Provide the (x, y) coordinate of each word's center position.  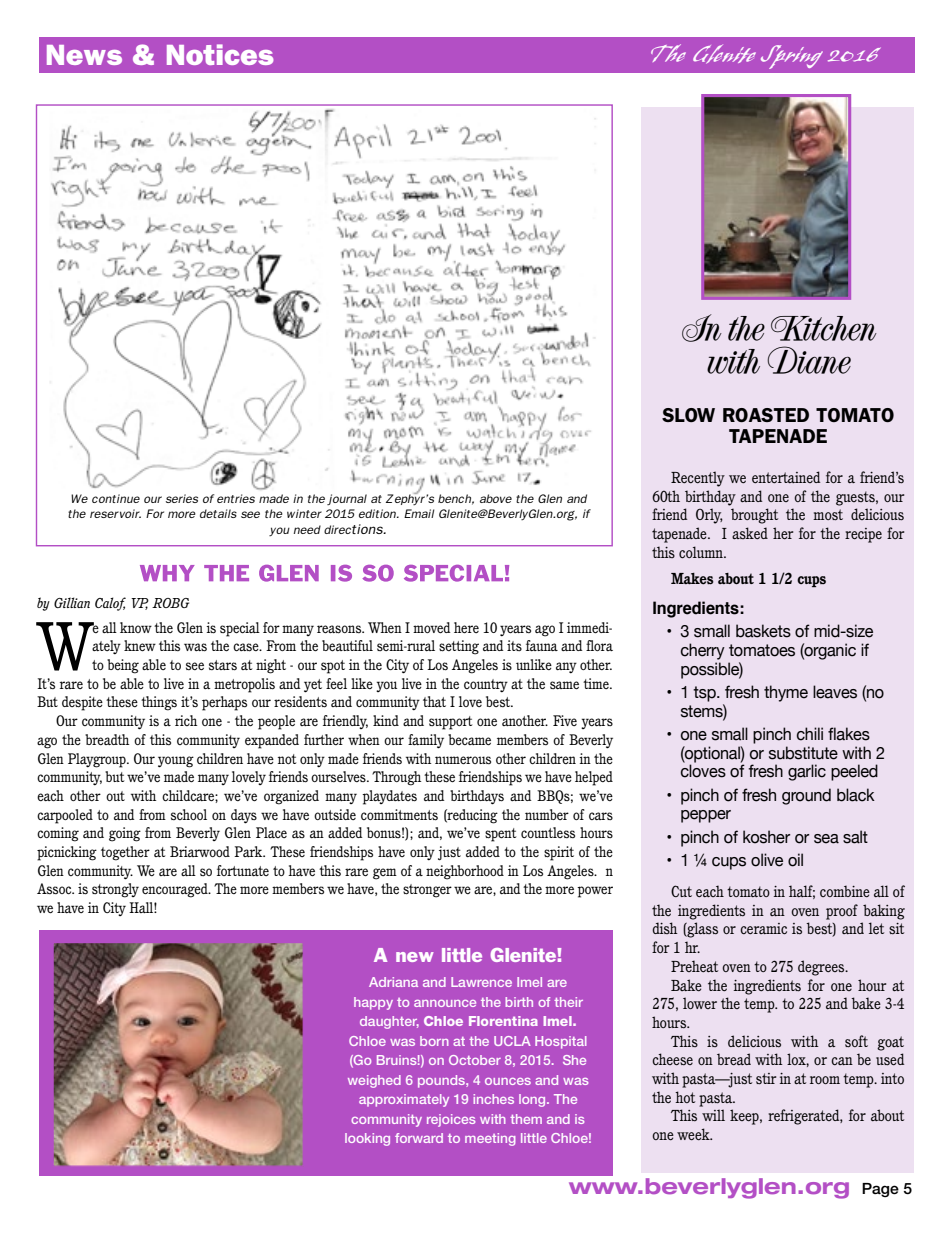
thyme (786, 693)
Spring (792, 57)
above (496, 498)
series (182, 498)
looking (367, 1139)
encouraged (176, 890)
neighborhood (465, 872)
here (466, 627)
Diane (809, 360)
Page (880, 1190)
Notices (220, 54)
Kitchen (824, 328)
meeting (490, 1139)
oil (795, 860)
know (136, 627)
